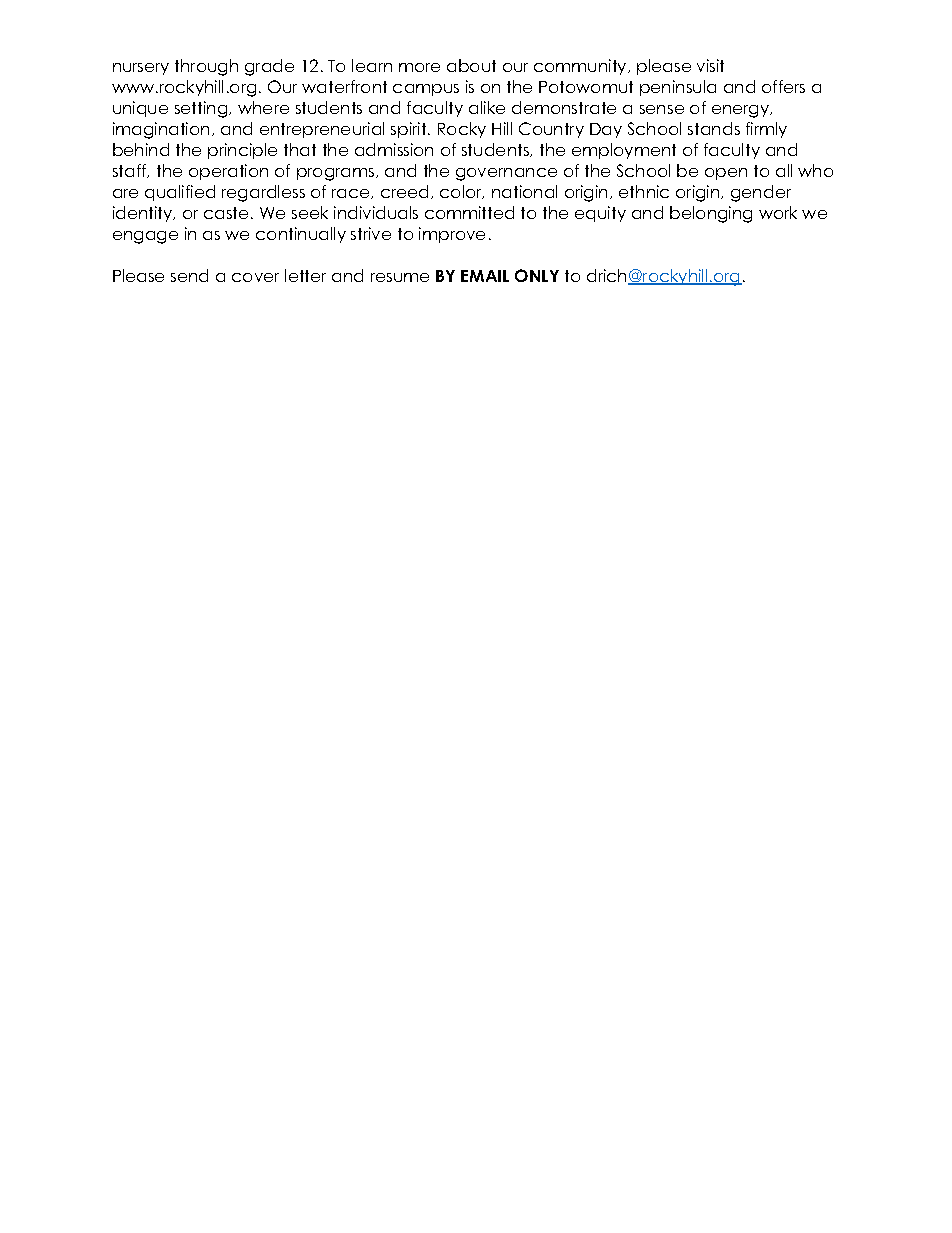  What do you see at coordinates (206, 67) in the document?
I see `through` at bounding box center [206, 67].
